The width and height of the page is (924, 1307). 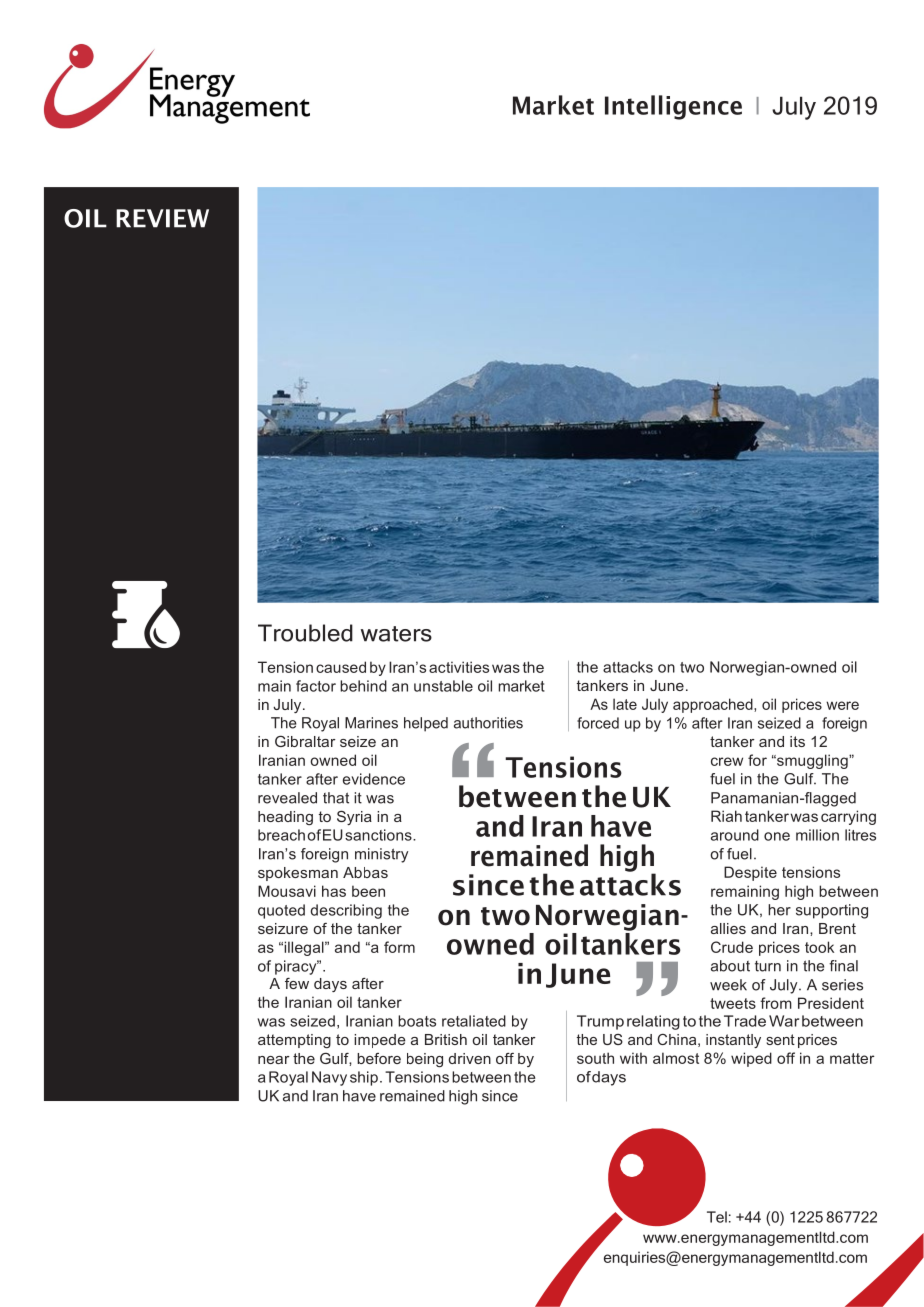 I want to click on REVIEW, so click(x=162, y=218).
